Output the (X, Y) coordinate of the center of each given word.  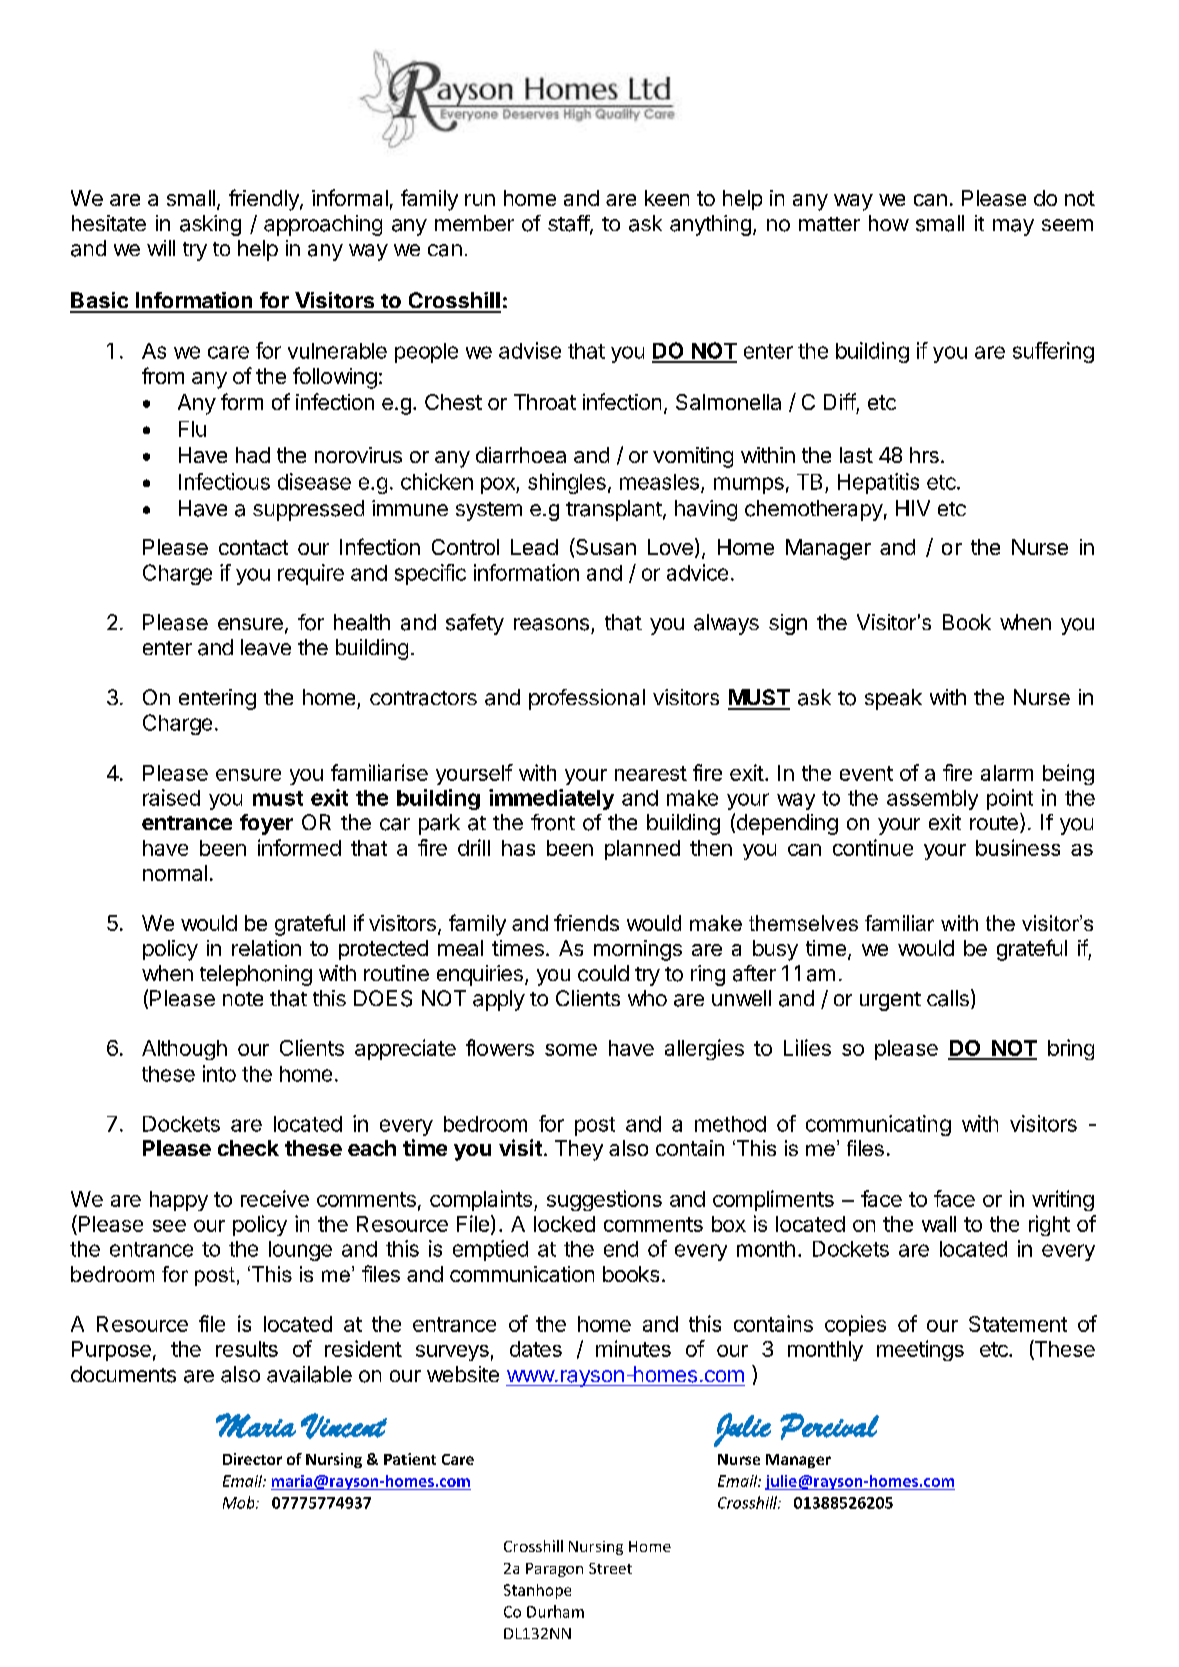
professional (587, 699)
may (1013, 227)
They (579, 1150)
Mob (240, 1502)
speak (893, 699)
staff (569, 224)
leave (266, 647)
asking (210, 225)
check (248, 1148)
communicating (878, 1125)
